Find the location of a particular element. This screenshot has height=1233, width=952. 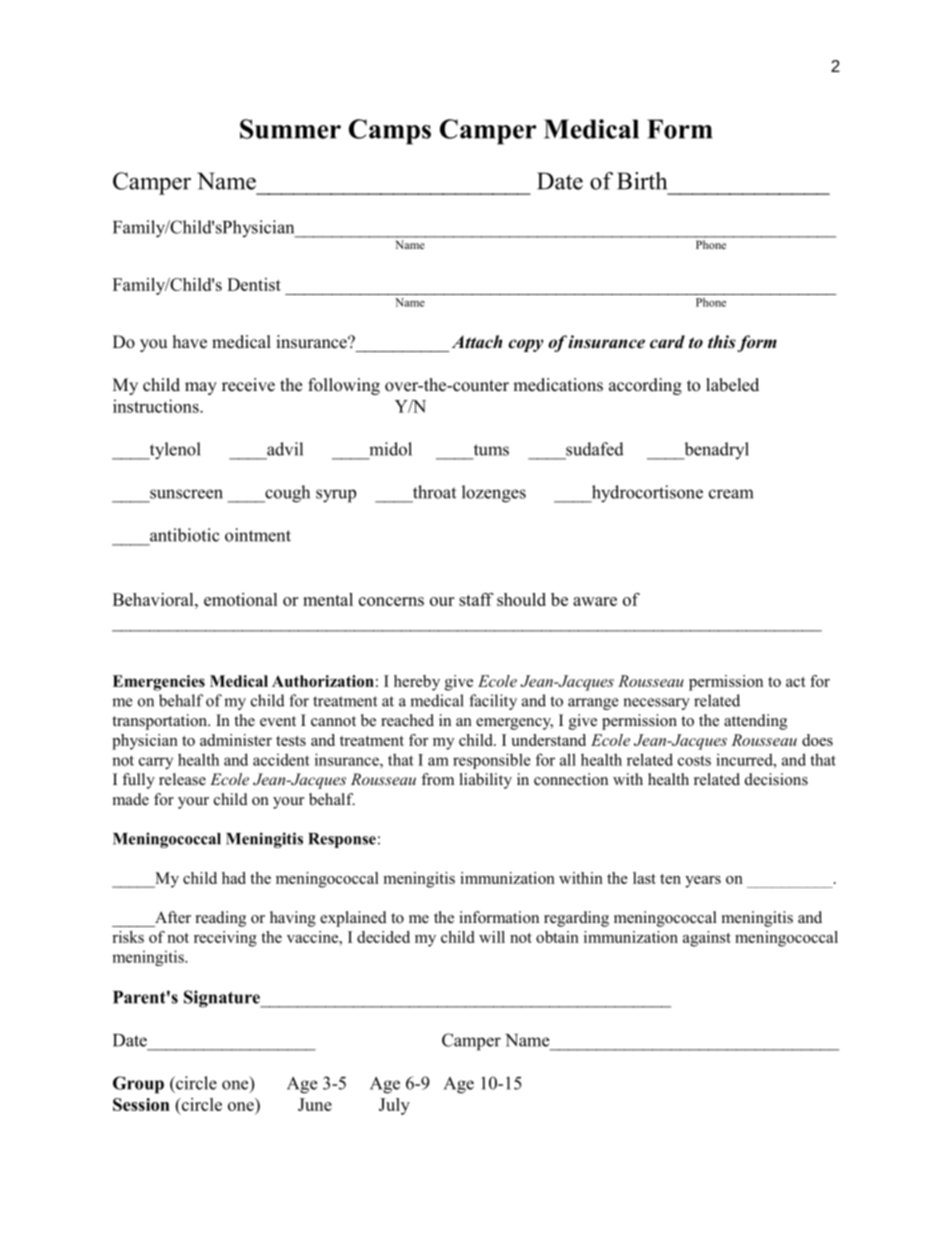

July is located at coordinates (394, 1106).
